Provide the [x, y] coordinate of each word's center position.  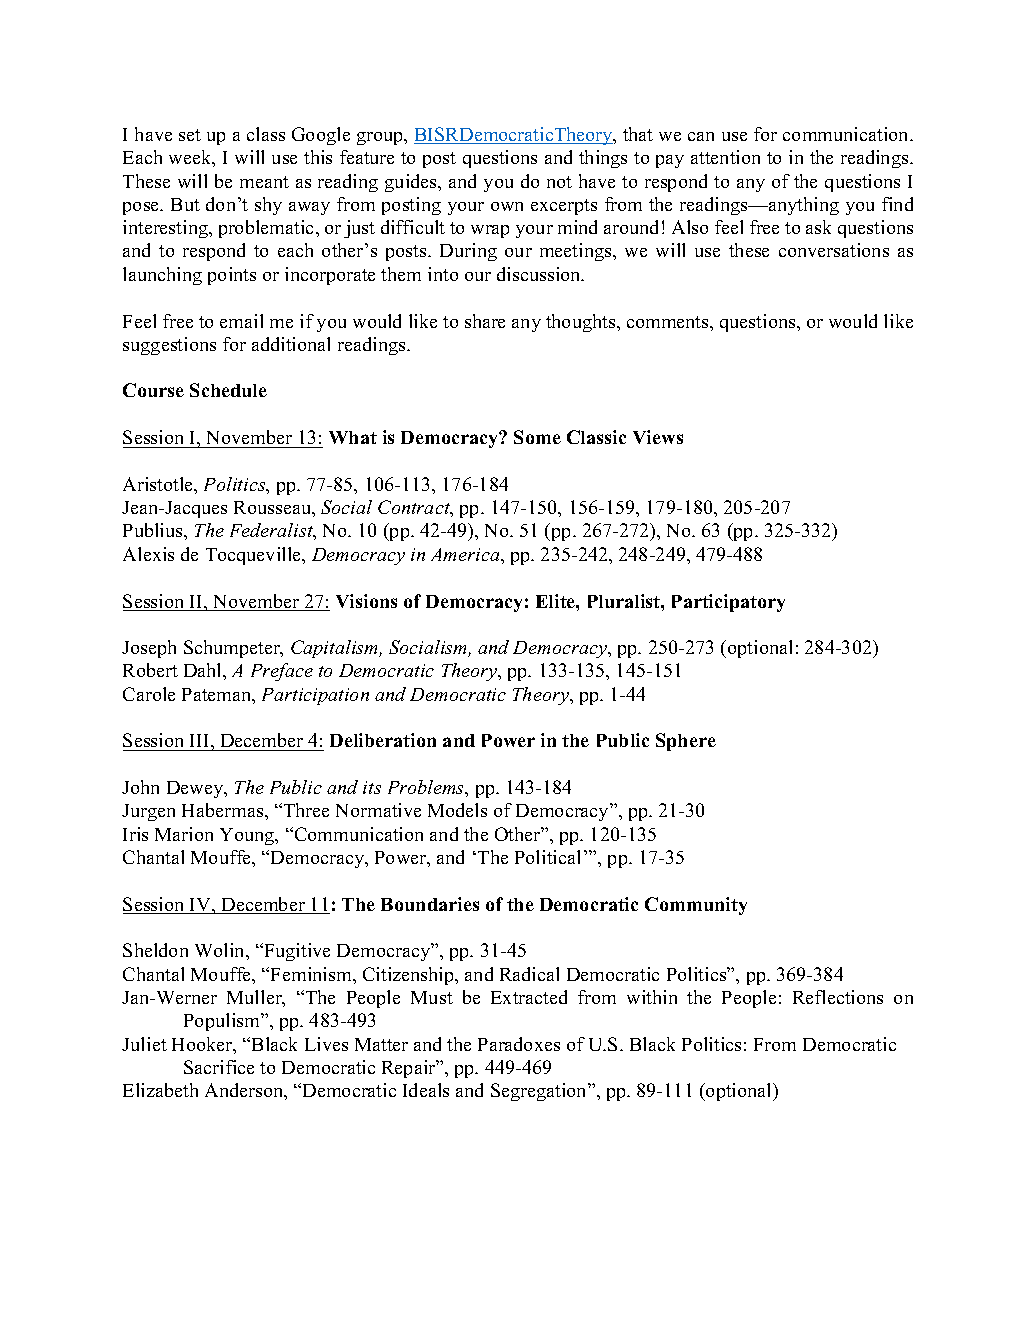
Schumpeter [233, 649]
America [466, 554]
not [559, 182]
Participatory [728, 603]
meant [264, 182]
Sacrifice [219, 1067]
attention [725, 157]
